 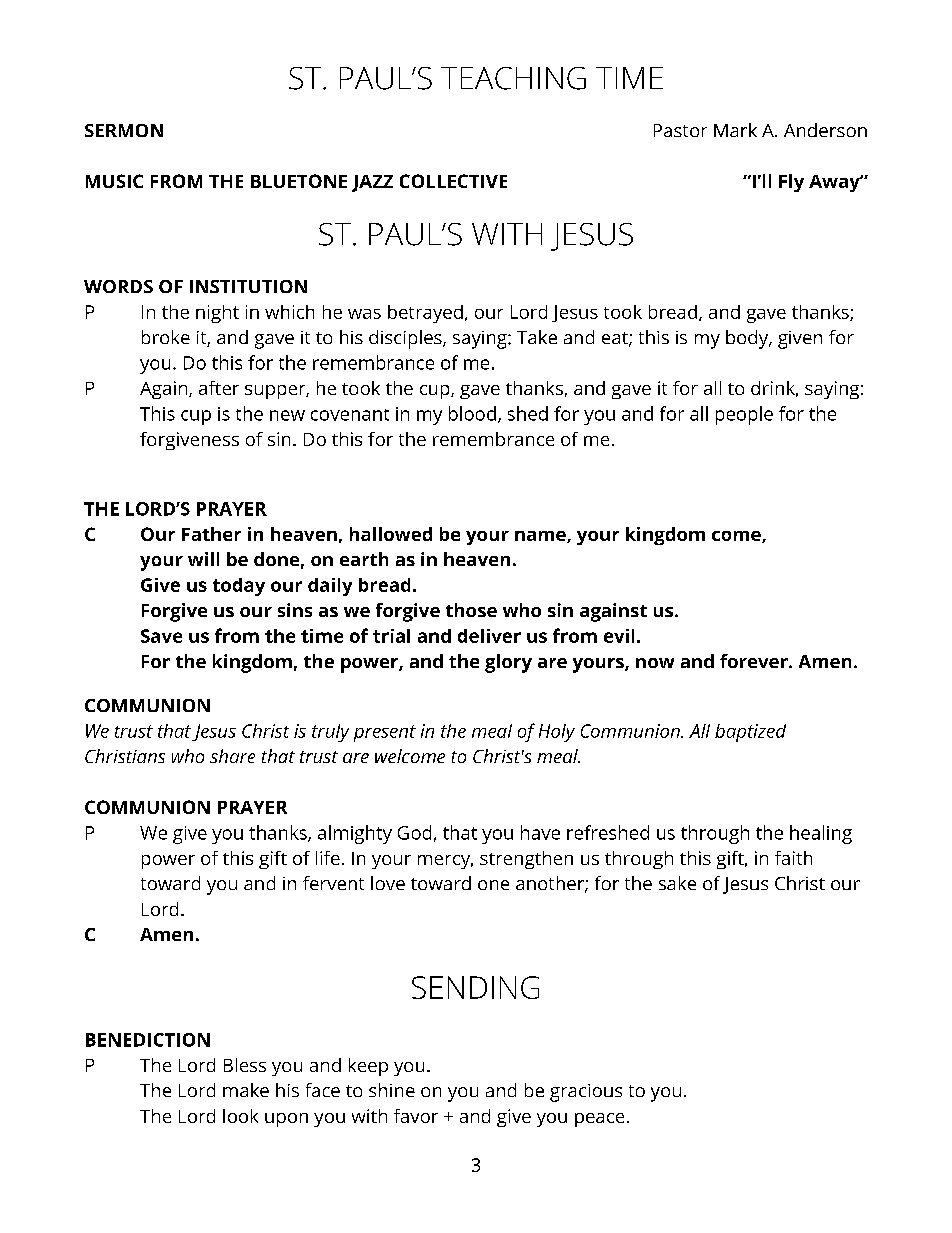 I want to click on those, so click(x=471, y=610).
